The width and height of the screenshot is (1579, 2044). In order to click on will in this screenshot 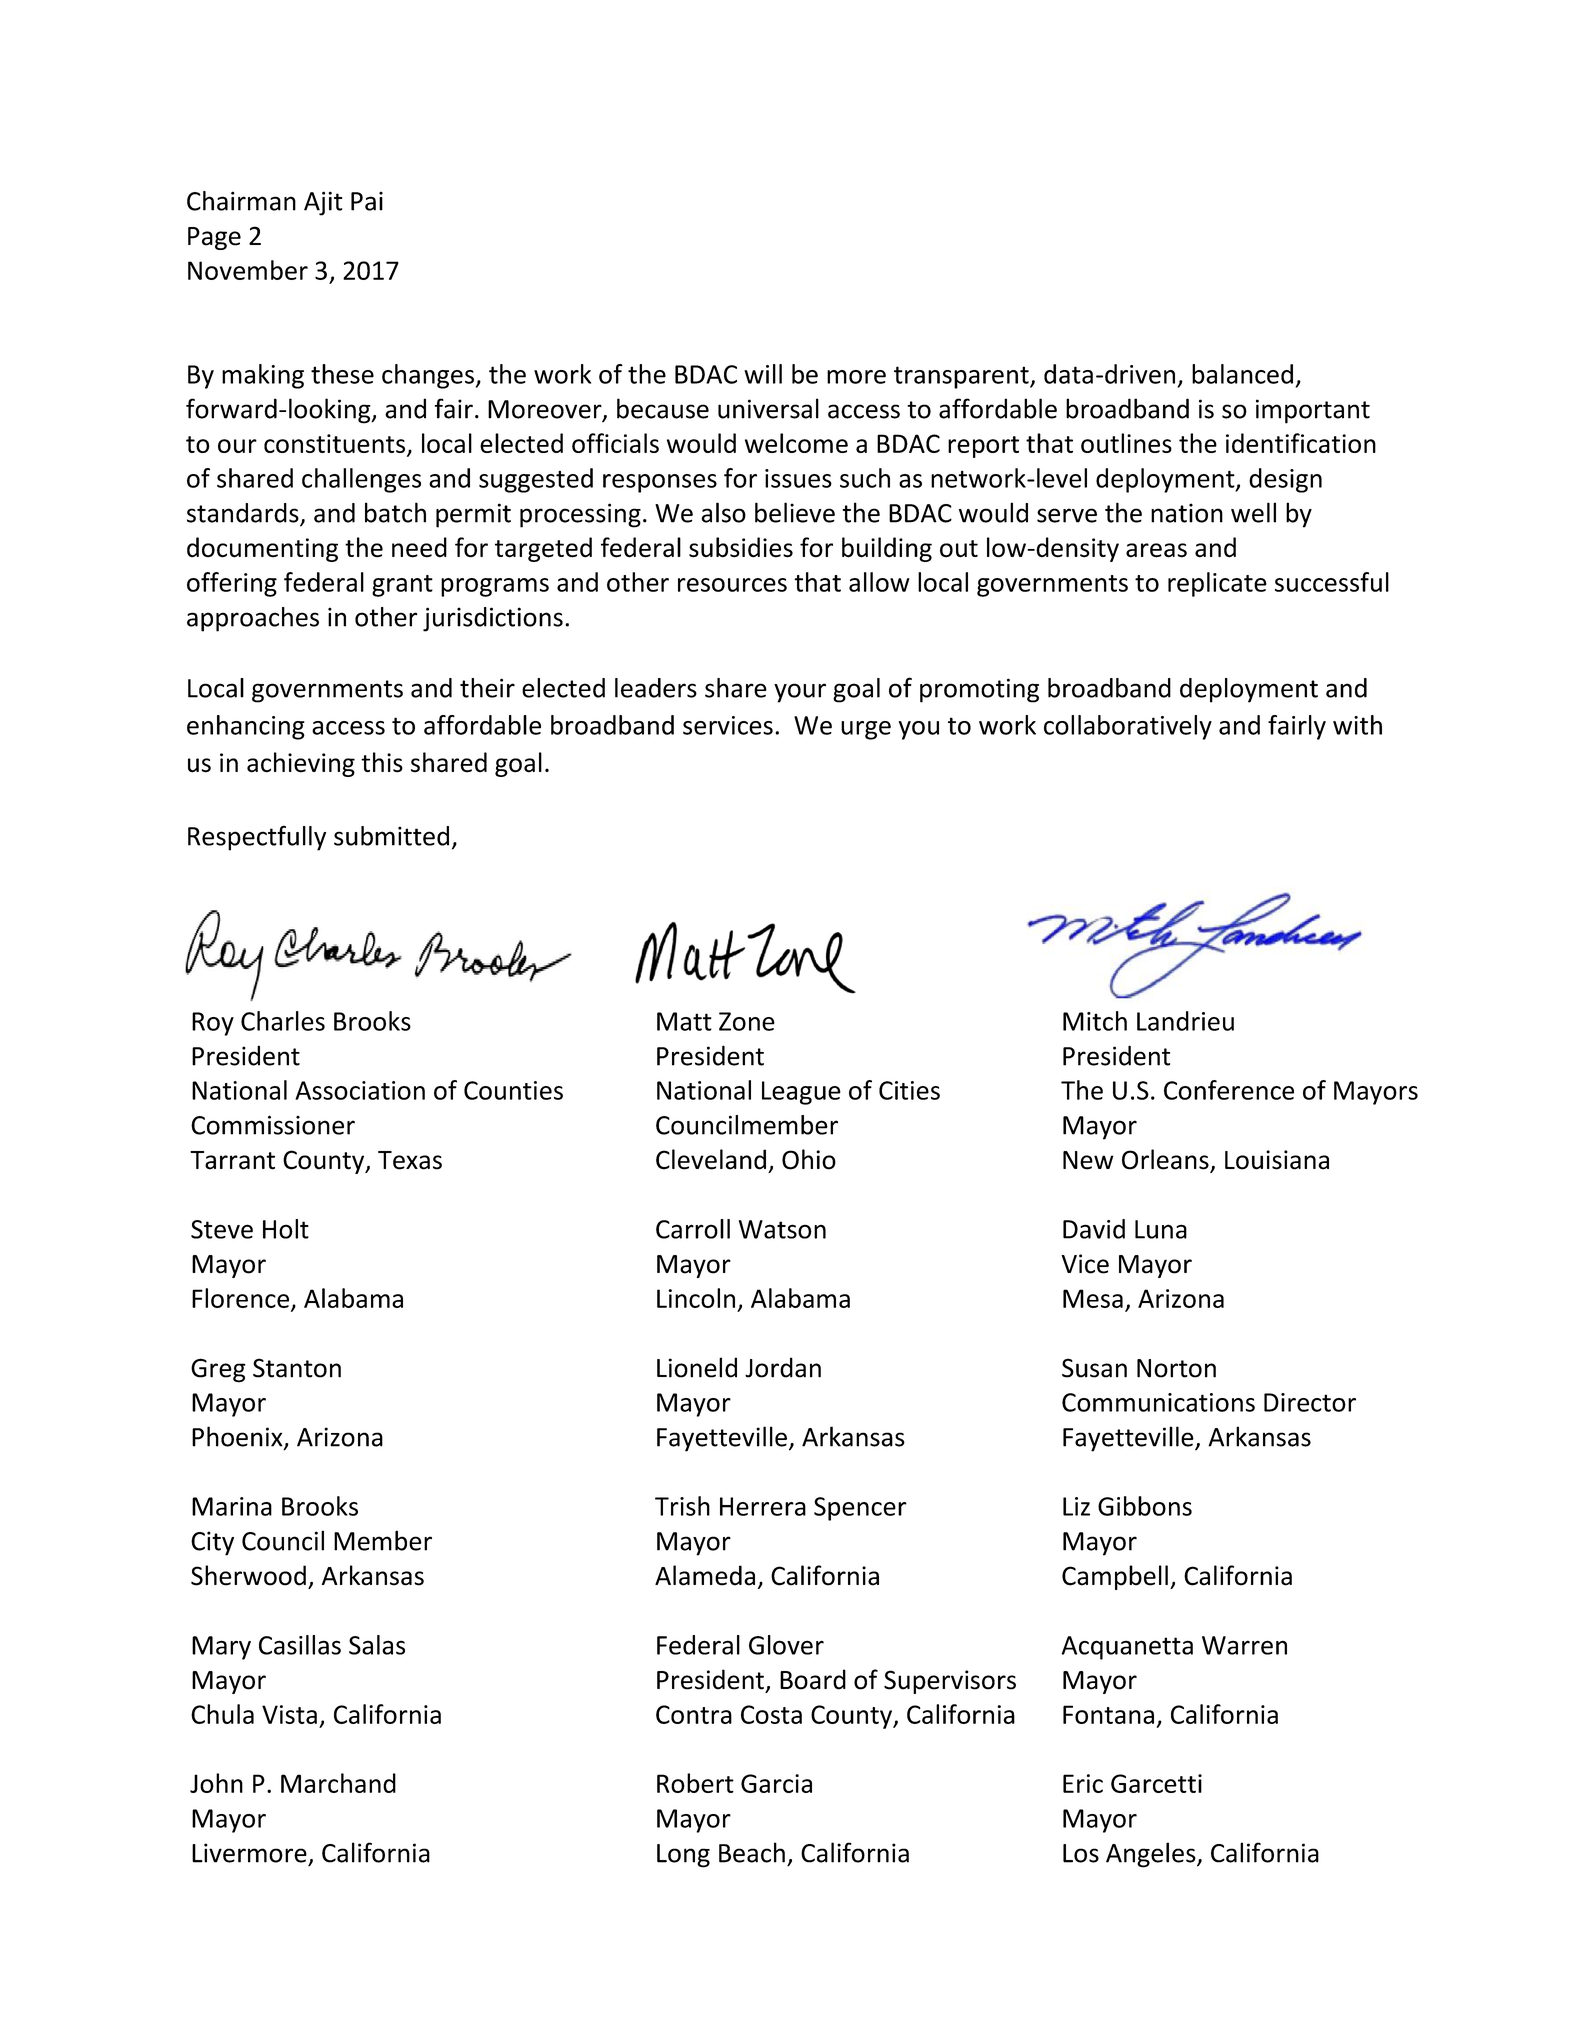, I will do `click(763, 374)`.
